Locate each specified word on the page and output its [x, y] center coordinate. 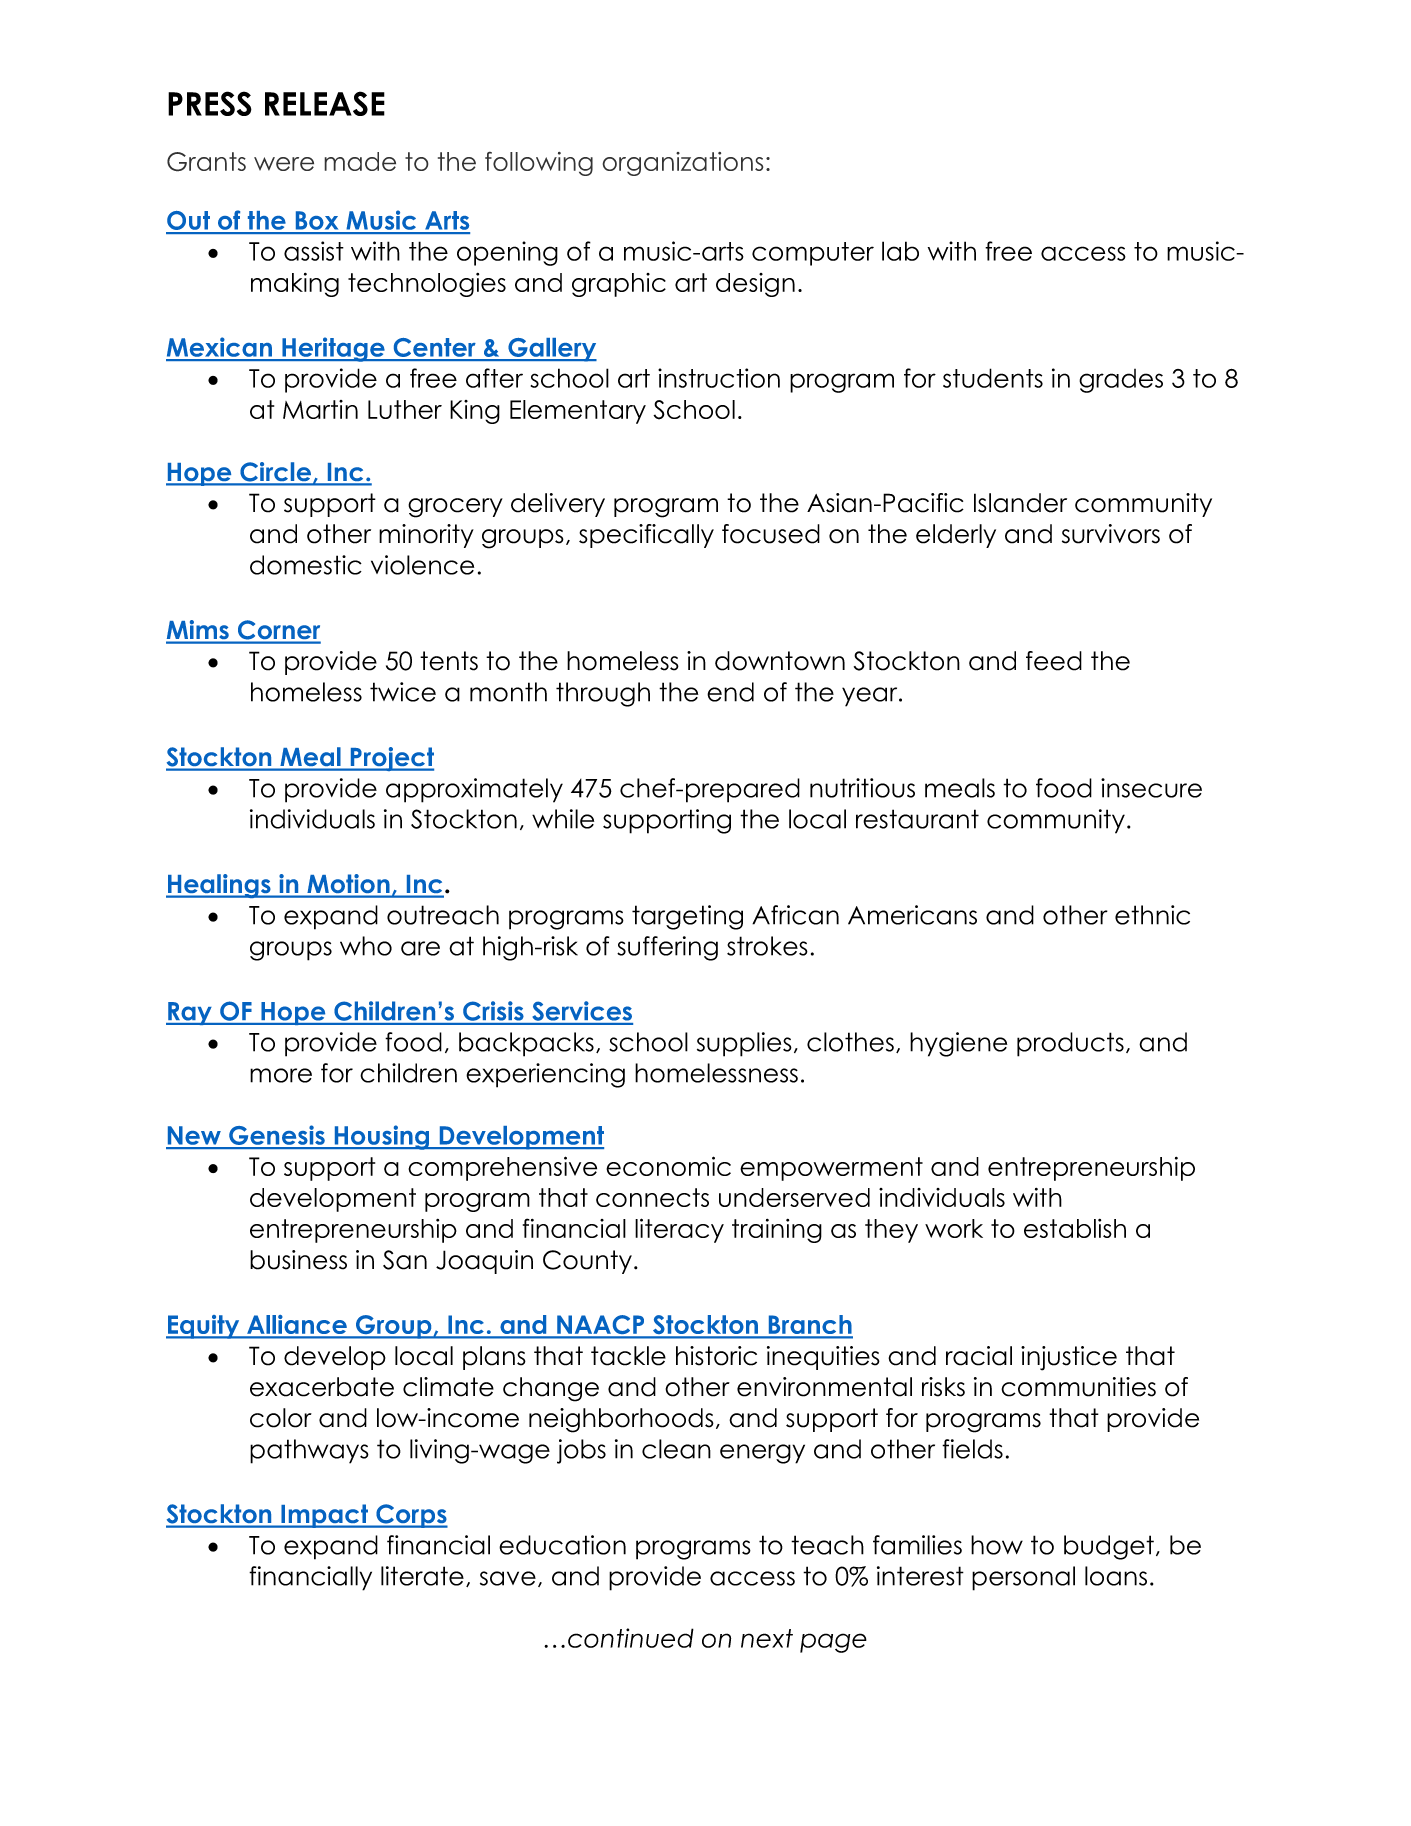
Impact [325, 1516]
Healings [219, 886]
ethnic [1152, 915]
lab [900, 251]
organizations [683, 164]
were [284, 164]
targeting [687, 917]
